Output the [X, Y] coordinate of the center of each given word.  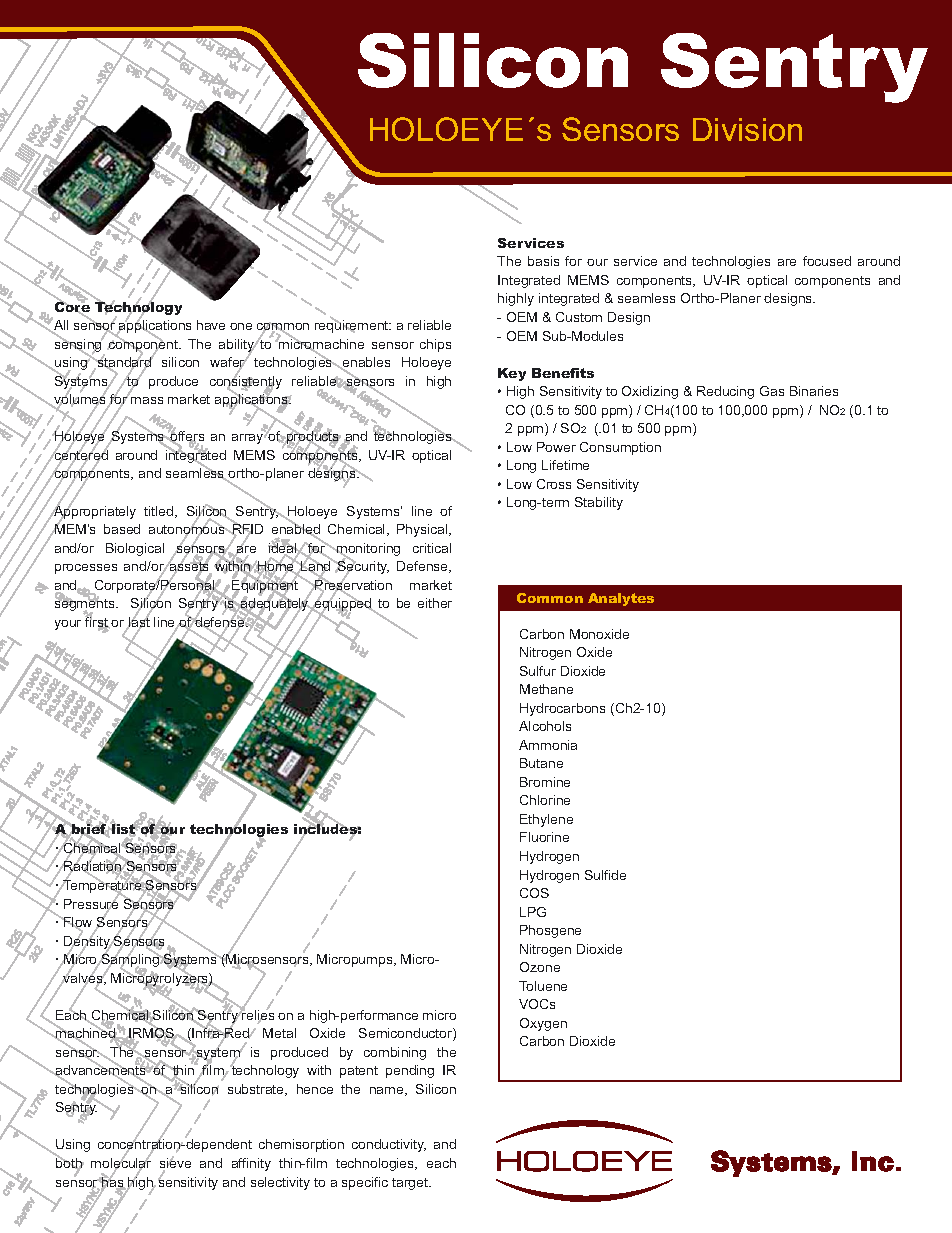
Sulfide [605, 875]
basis [543, 261]
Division [747, 129]
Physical [423, 530]
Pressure [91, 904]
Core [72, 307]
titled [160, 512]
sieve [175, 1163]
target [411, 1184]
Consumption [620, 448]
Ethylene [546, 820]
